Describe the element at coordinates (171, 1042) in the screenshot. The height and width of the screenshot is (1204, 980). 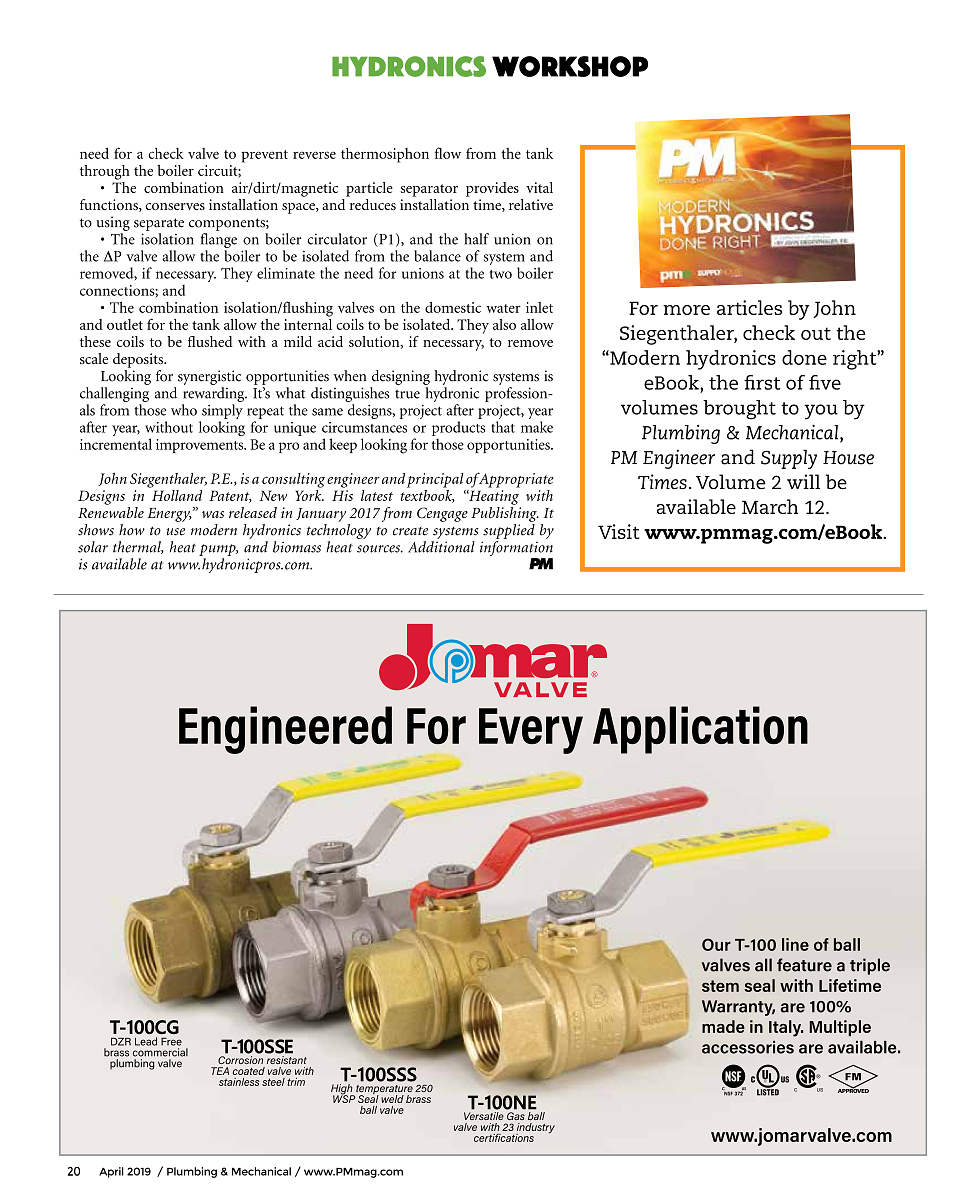
I see `Free` at that location.
